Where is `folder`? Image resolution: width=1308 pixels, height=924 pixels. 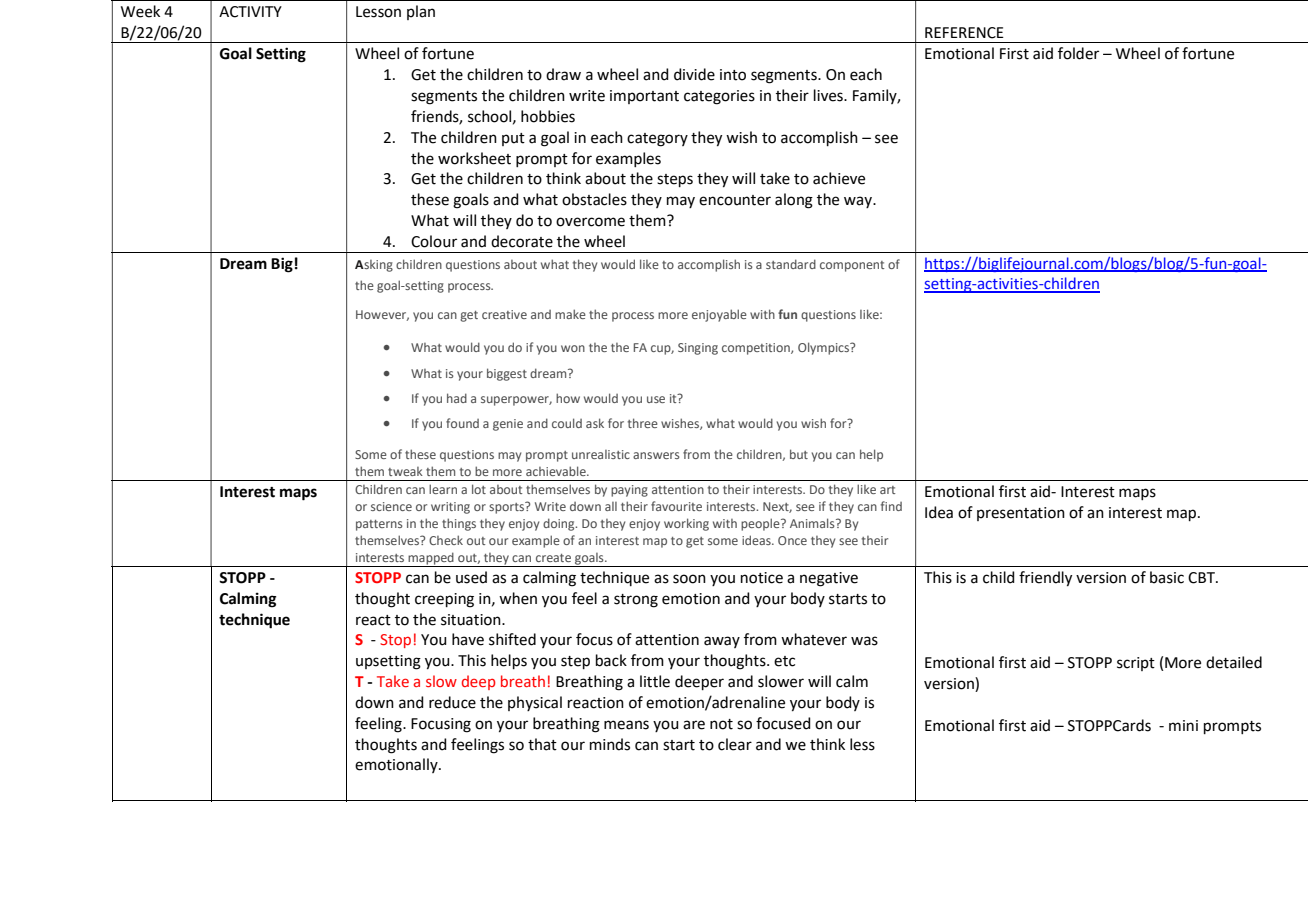 folder is located at coordinates (1078, 53).
